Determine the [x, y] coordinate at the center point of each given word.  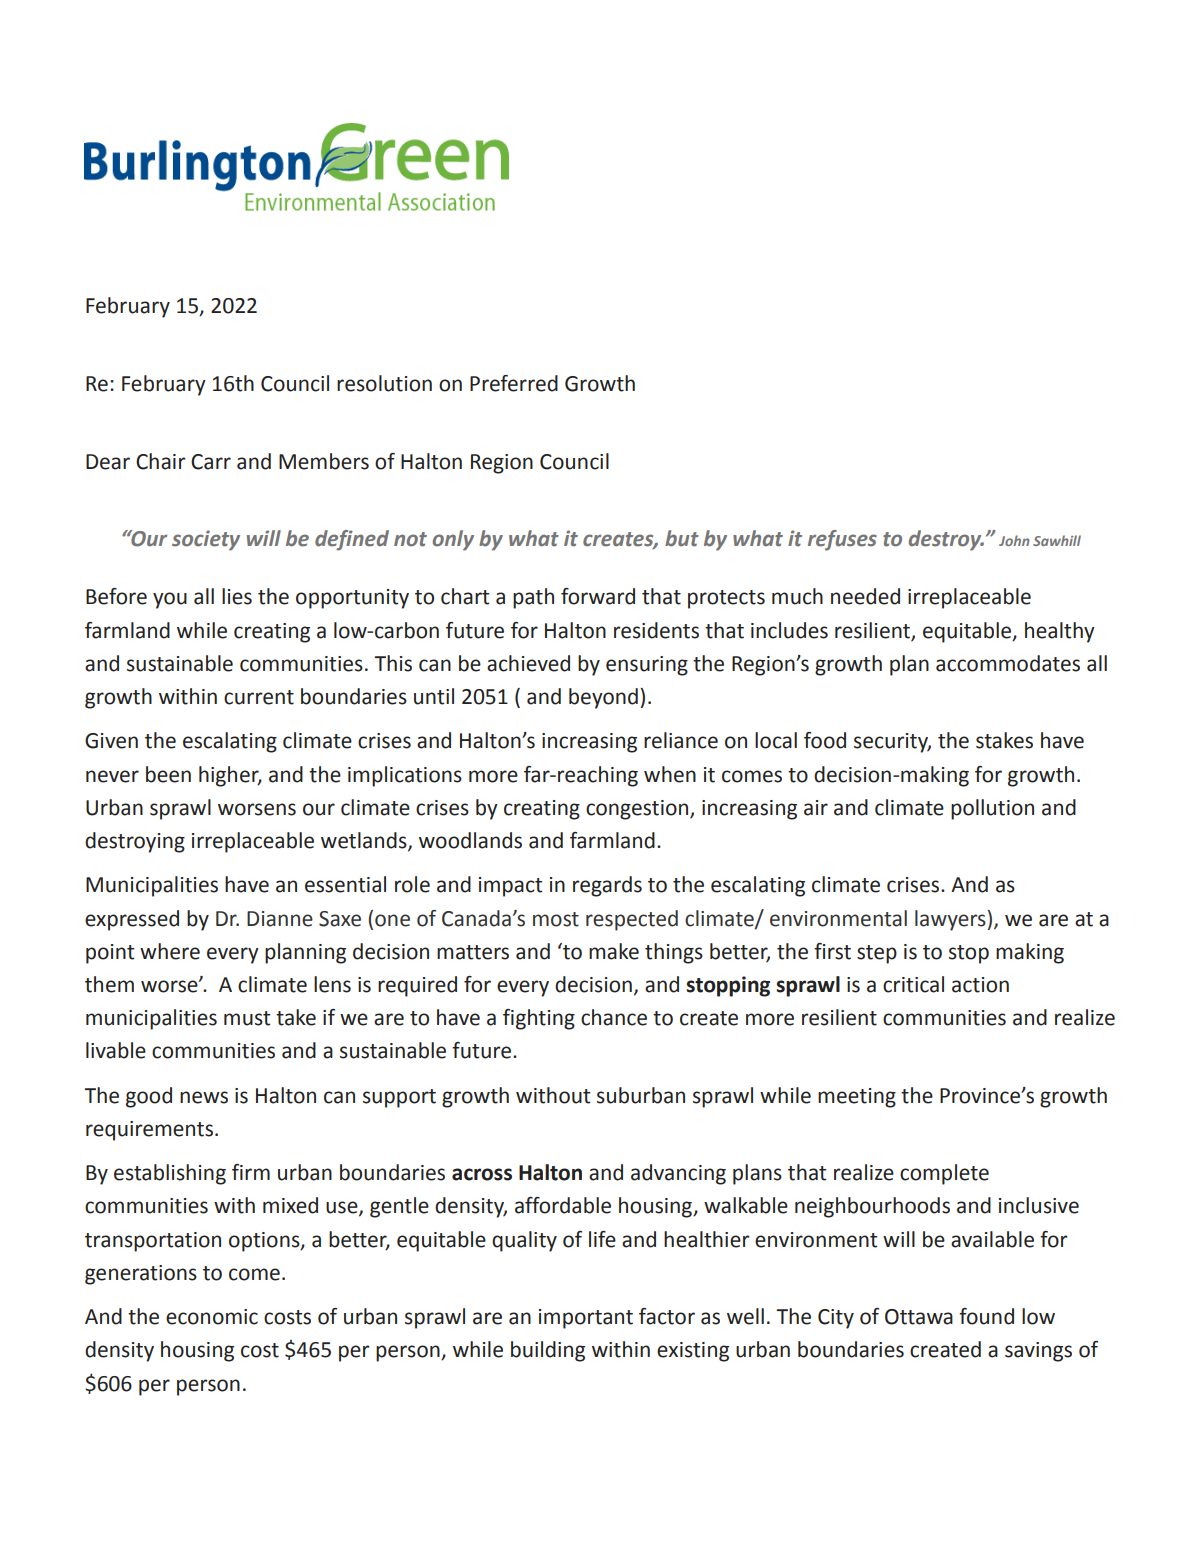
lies [237, 596]
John [1014, 540]
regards [607, 886]
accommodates [1008, 663]
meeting [857, 1098]
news [204, 1097]
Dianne [280, 919]
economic [212, 1317]
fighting [539, 1019]
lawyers [951, 920]
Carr [211, 462]
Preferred [514, 383]
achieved [528, 663]
